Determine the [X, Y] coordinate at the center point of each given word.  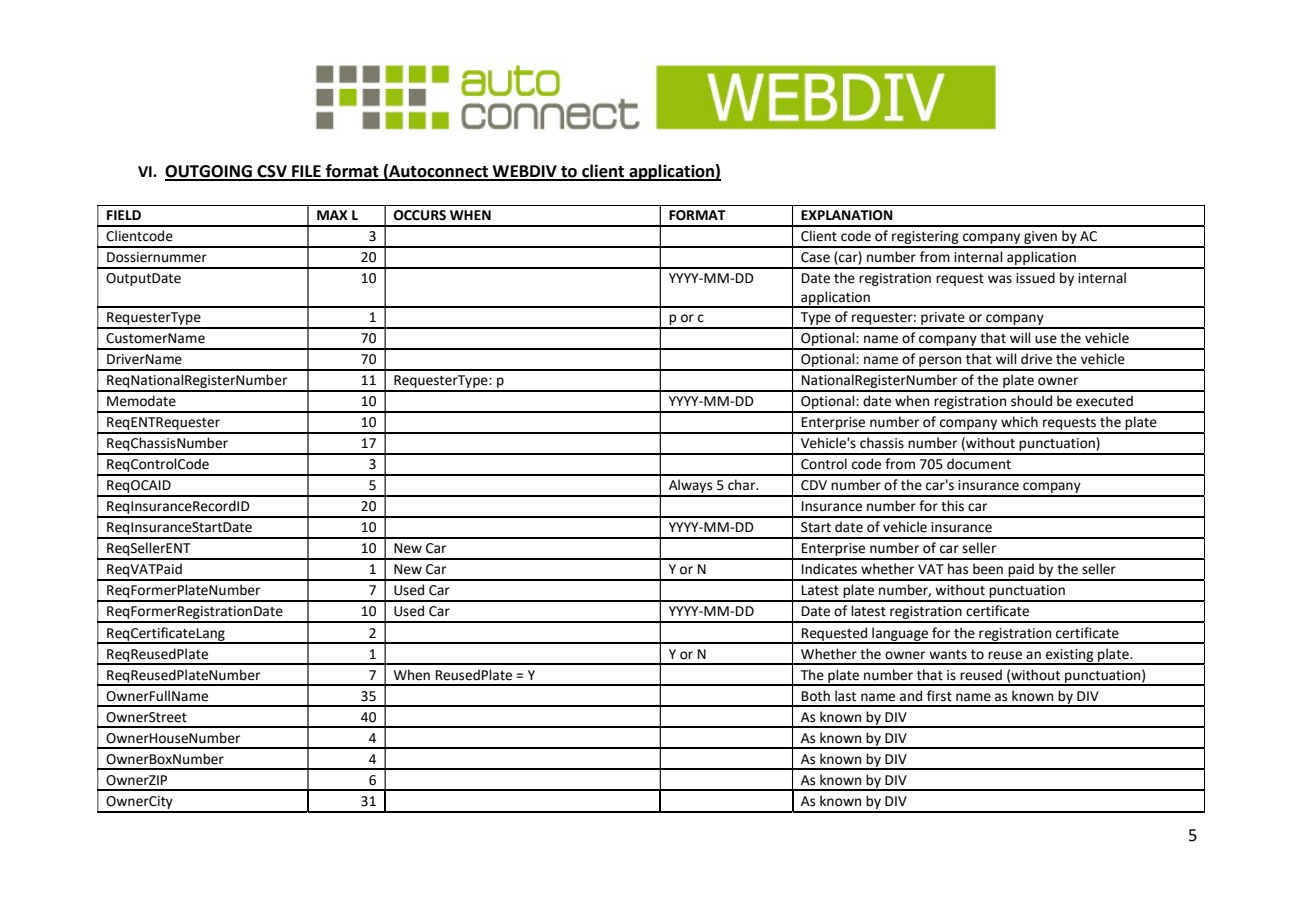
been [988, 569]
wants [948, 655]
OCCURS [420, 215]
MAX [332, 215]
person [940, 363]
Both [816, 696]
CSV [272, 172]
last [845, 696]
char [743, 485]
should [1031, 401]
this [952, 506]
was [1000, 279]
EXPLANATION [847, 215]
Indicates [829, 569]
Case [815, 257]
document [979, 464]
